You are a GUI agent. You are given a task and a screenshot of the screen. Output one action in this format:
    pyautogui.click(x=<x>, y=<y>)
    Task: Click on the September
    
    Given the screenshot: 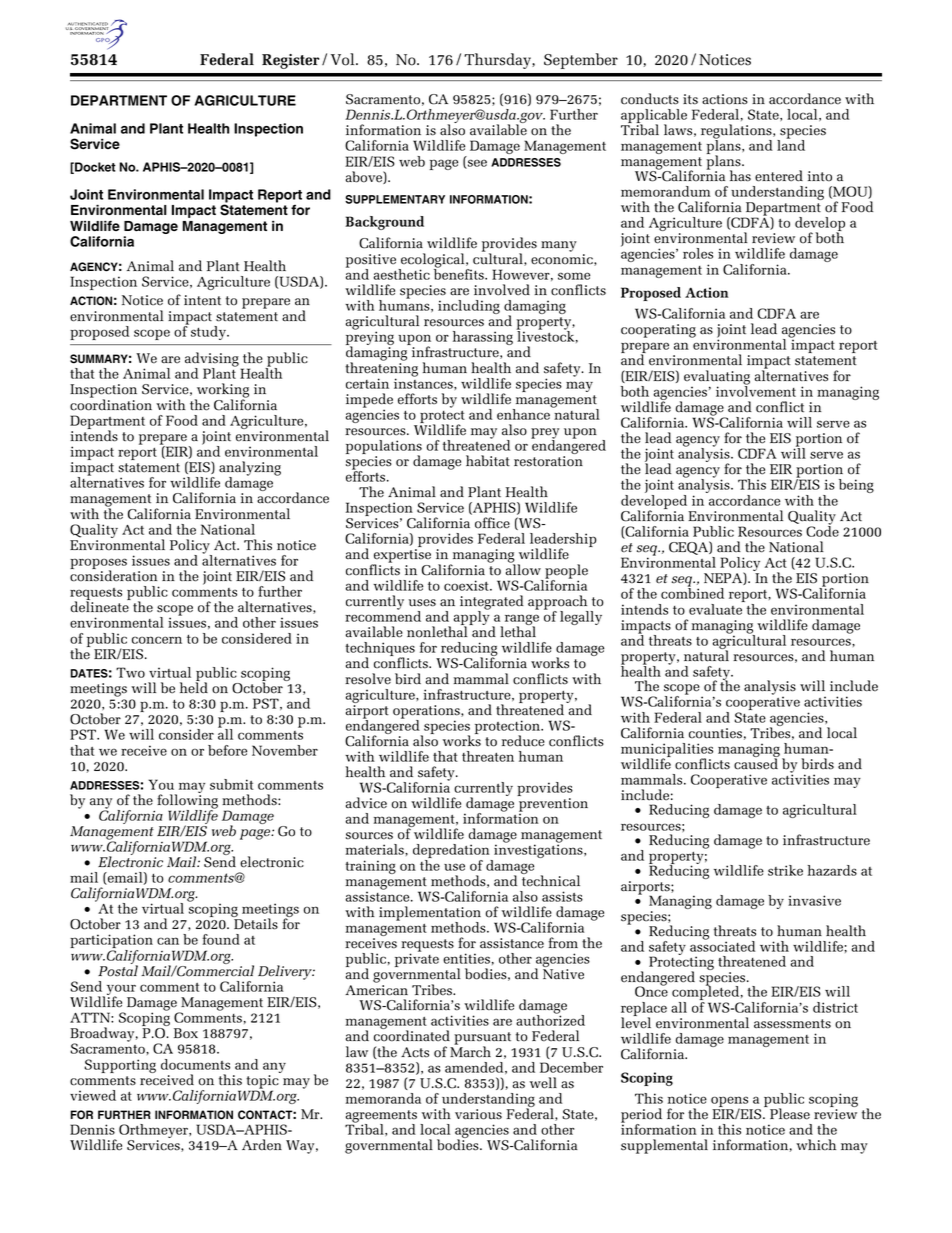 What is the action you would take?
    pyautogui.click(x=581, y=61)
